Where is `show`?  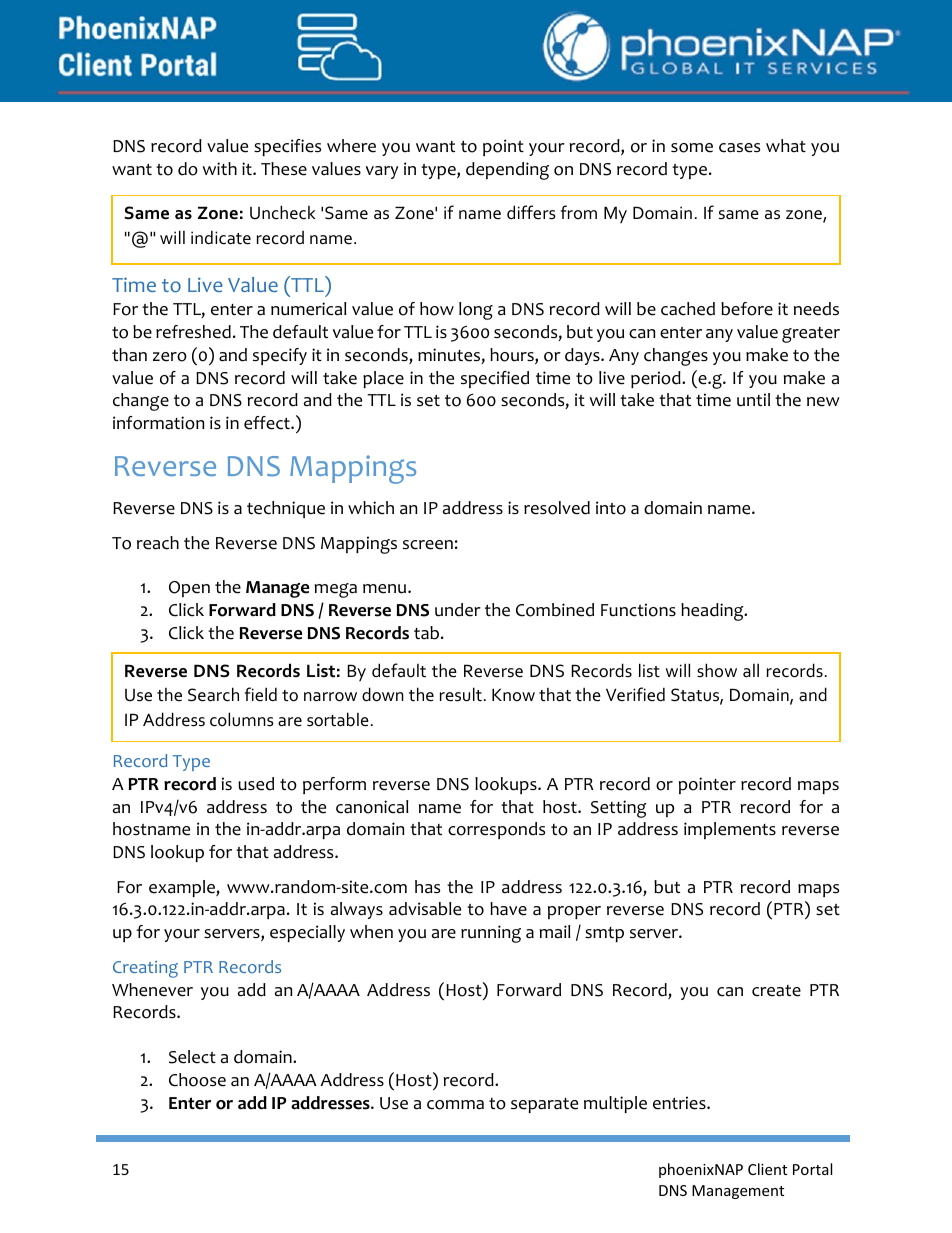 show is located at coordinates (717, 670).
